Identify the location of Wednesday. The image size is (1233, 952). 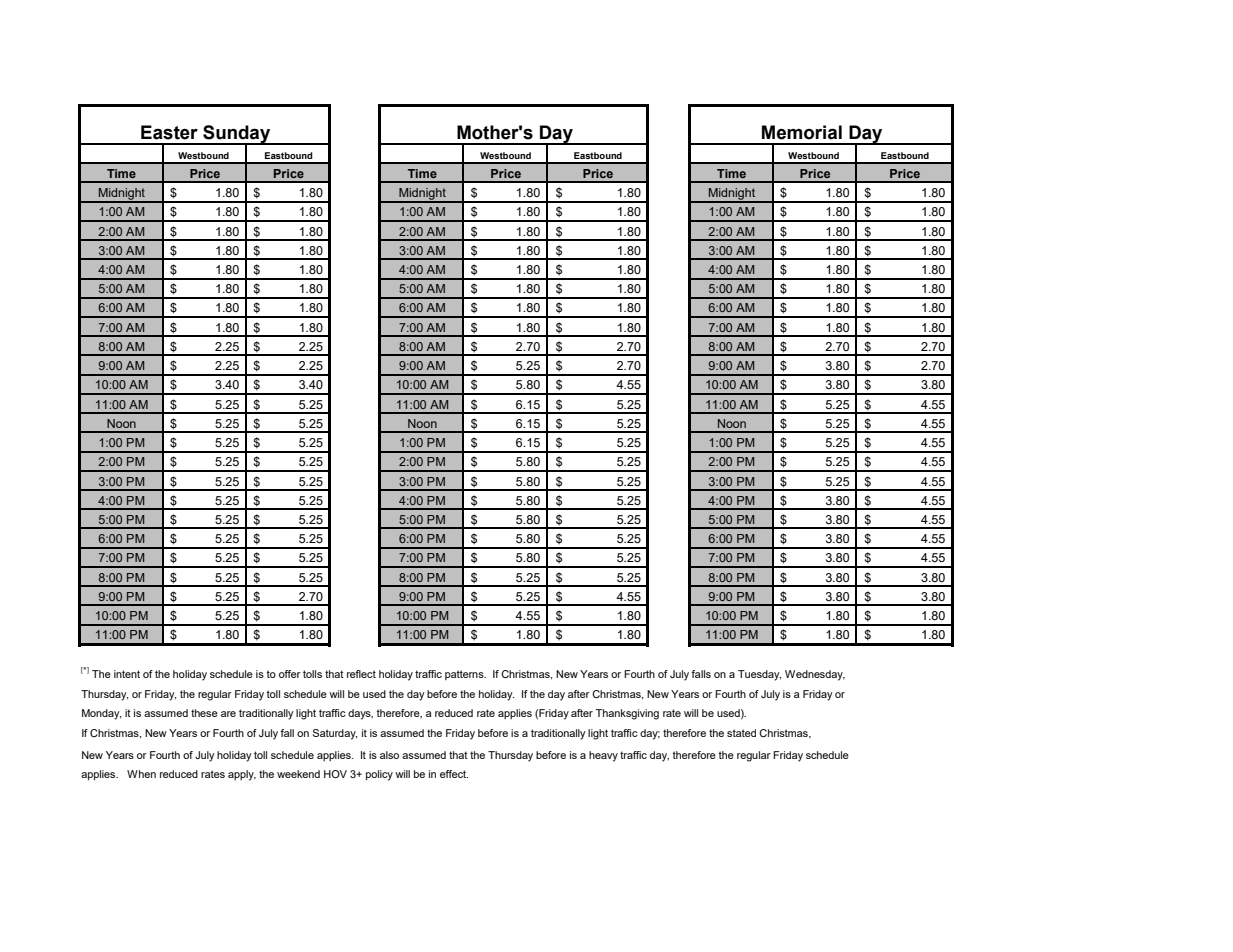
(815, 675).
